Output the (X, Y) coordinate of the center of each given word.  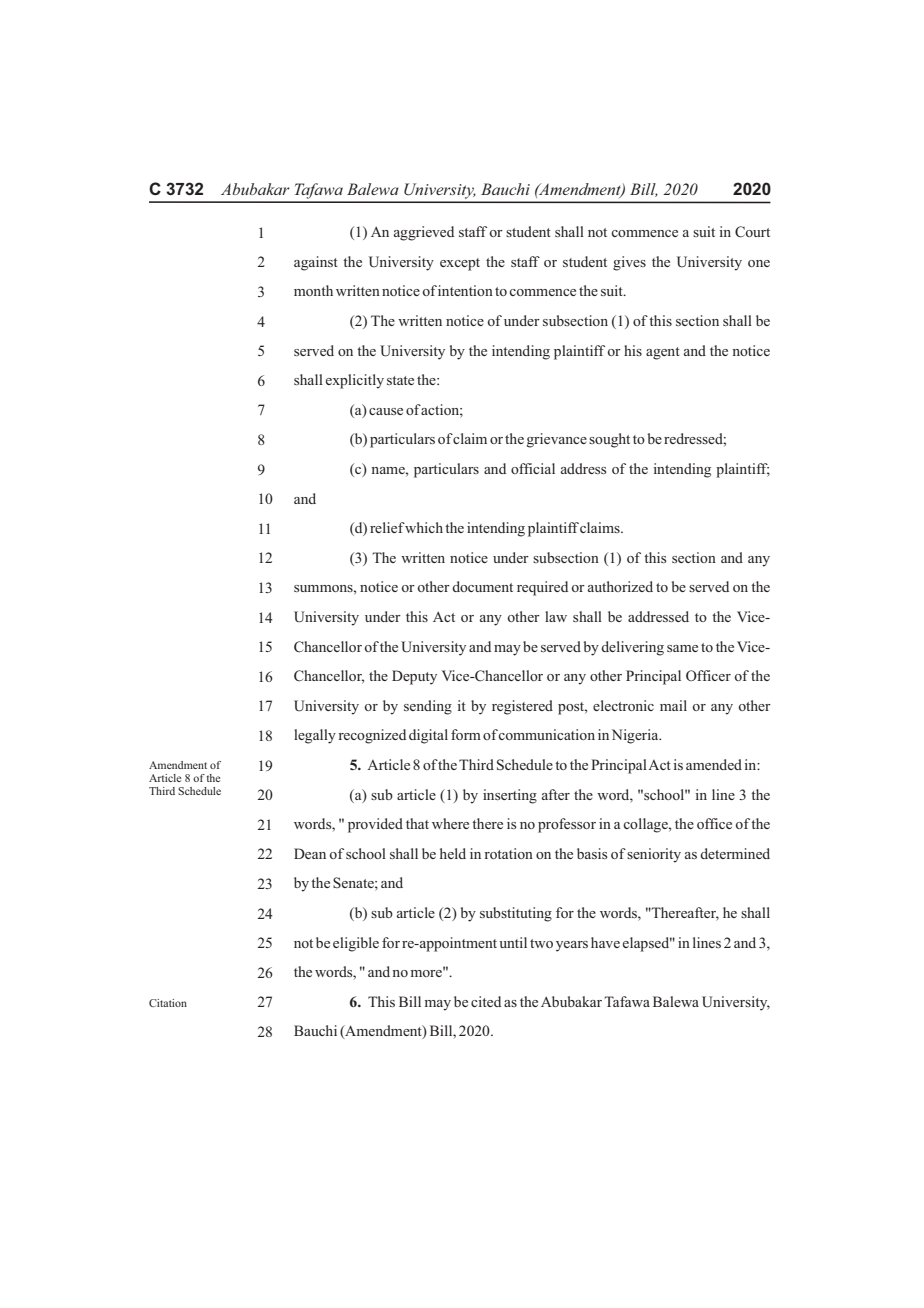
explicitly (355, 381)
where (450, 823)
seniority (654, 855)
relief (387, 527)
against (316, 263)
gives (629, 263)
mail (673, 705)
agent (663, 353)
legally (315, 736)
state (400, 380)
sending (428, 707)
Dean (310, 853)
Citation (168, 1003)
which (423, 527)
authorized (620, 586)
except (460, 264)
